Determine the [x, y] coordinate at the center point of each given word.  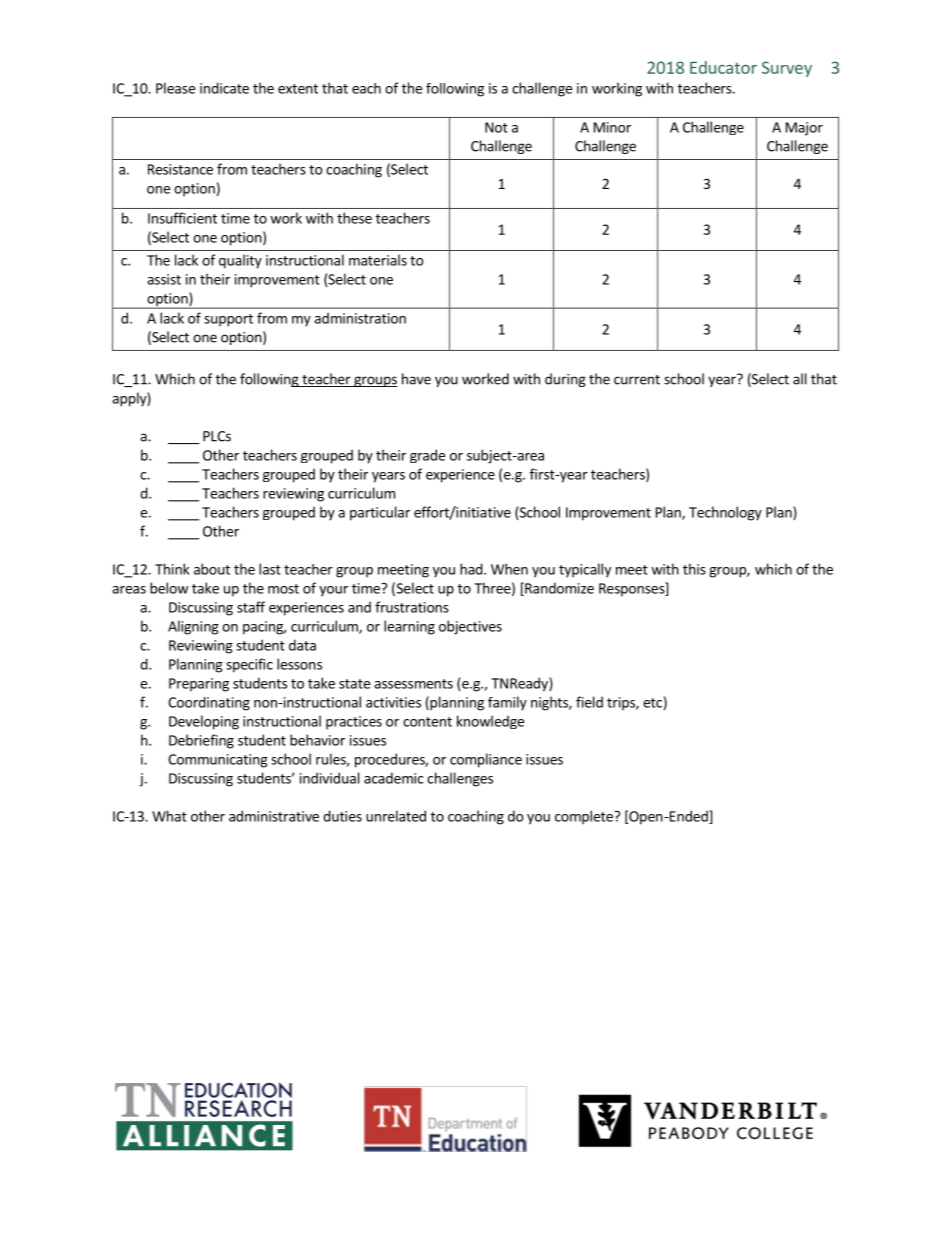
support [228, 320]
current [637, 380]
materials [378, 260]
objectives [470, 627]
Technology [725, 513]
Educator [723, 67]
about [212, 569]
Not [496, 127]
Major [804, 129]
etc [652, 703]
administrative [274, 816]
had [472, 569]
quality [240, 261]
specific [249, 665]
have [416, 379]
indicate [224, 88]
